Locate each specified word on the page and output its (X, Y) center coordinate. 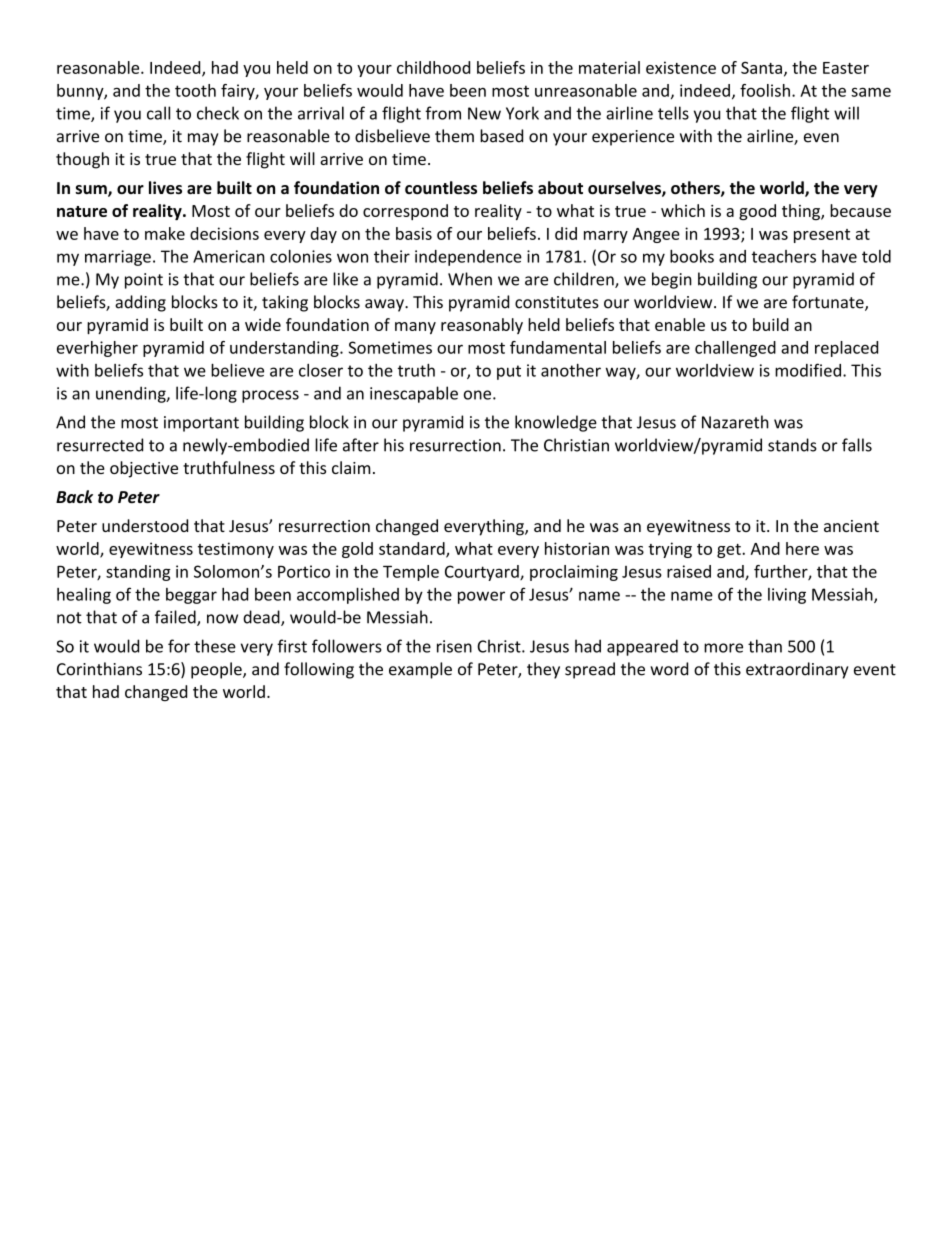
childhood (433, 67)
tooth (195, 90)
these (215, 646)
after (361, 445)
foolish (765, 90)
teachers (784, 256)
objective (144, 469)
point (144, 281)
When (470, 279)
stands (792, 445)
